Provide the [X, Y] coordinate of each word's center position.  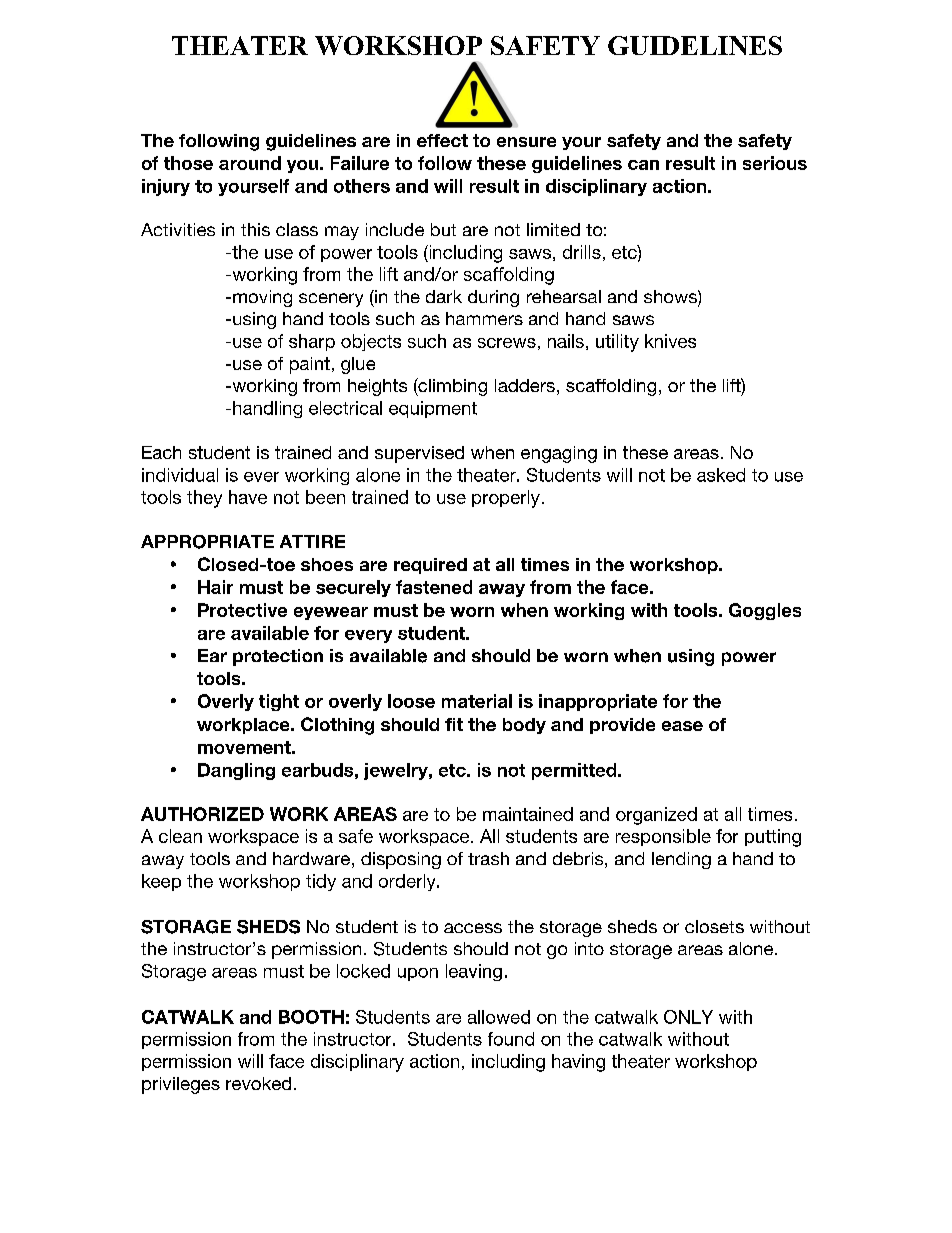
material [477, 701]
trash [488, 858]
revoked [258, 1083]
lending [681, 860]
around [250, 163]
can [643, 165]
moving [262, 298]
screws [507, 343]
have [248, 497]
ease [682, 726]
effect [442, 140]
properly [506, 499]
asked [721, 475]
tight [279, 702]
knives [670, 341]
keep [161, 882]
